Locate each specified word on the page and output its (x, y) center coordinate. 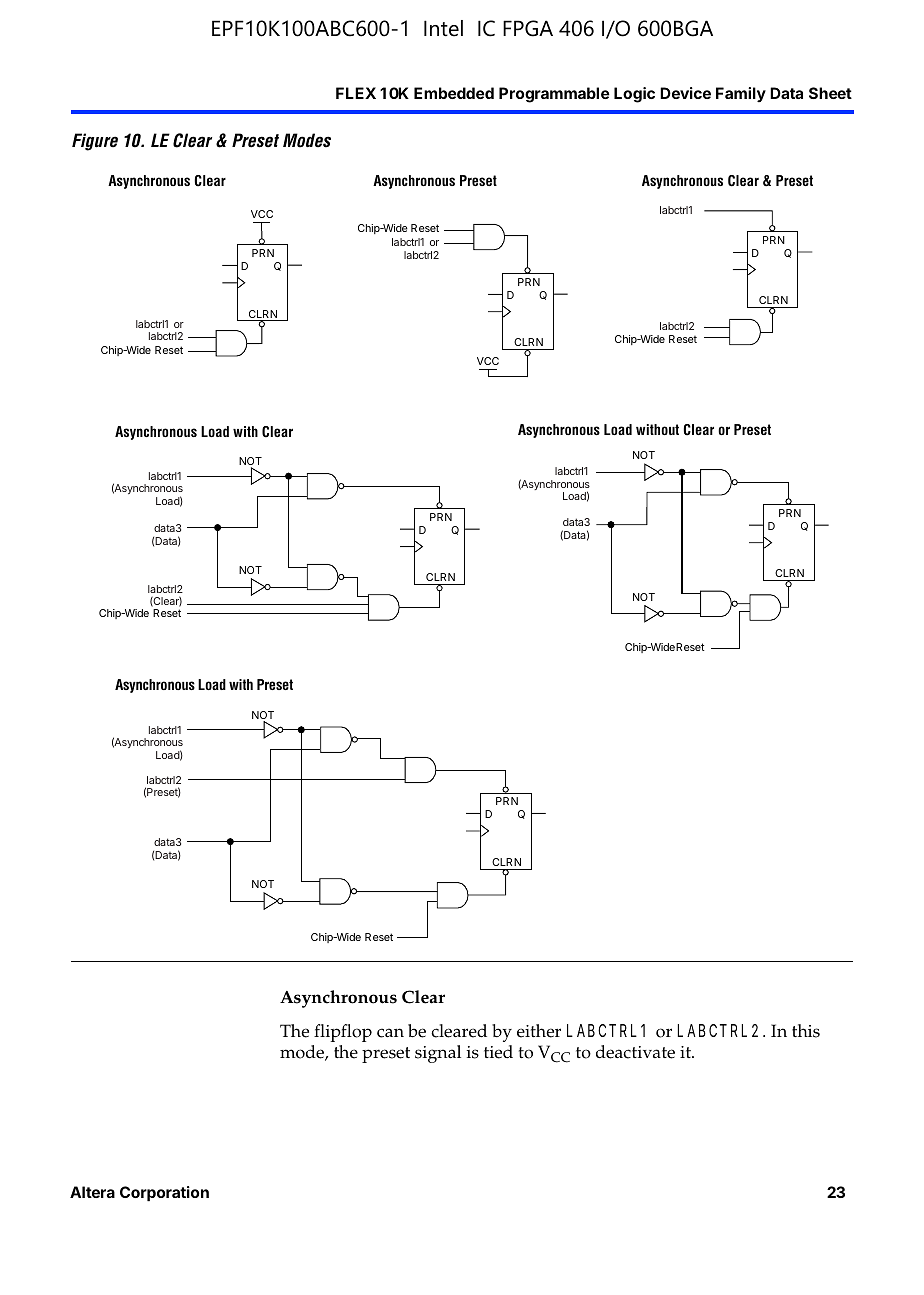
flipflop (343, 1033)
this (806, 1031)
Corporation (164, 1194)
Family (741, 94)
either (539, 1031)
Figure (95, 142)
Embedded (454, 93)
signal (438, 1054)
